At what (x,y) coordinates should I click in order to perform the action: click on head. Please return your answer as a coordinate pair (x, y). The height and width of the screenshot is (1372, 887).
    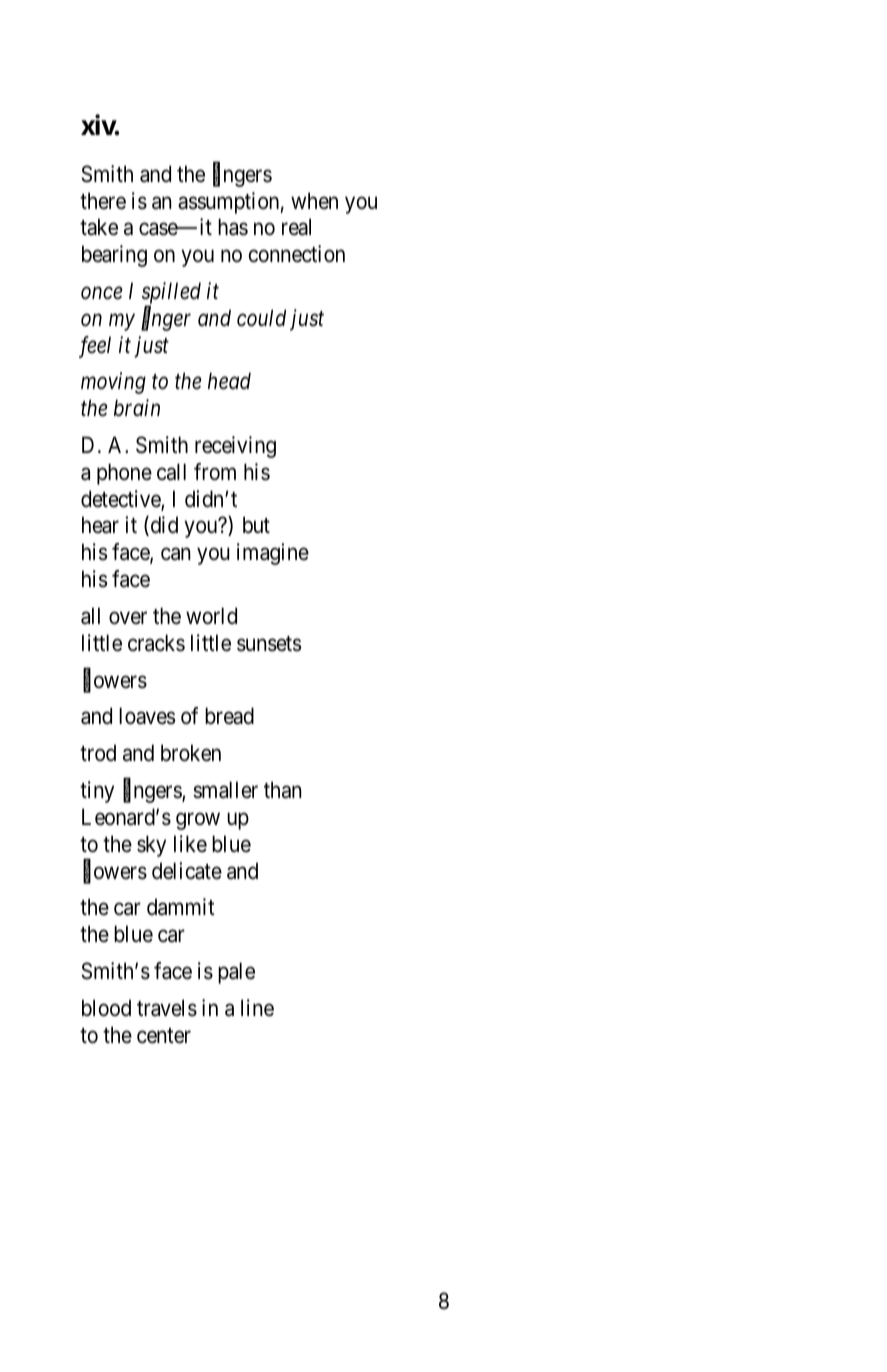
    Looking at the image, I should click on (229, 381).
